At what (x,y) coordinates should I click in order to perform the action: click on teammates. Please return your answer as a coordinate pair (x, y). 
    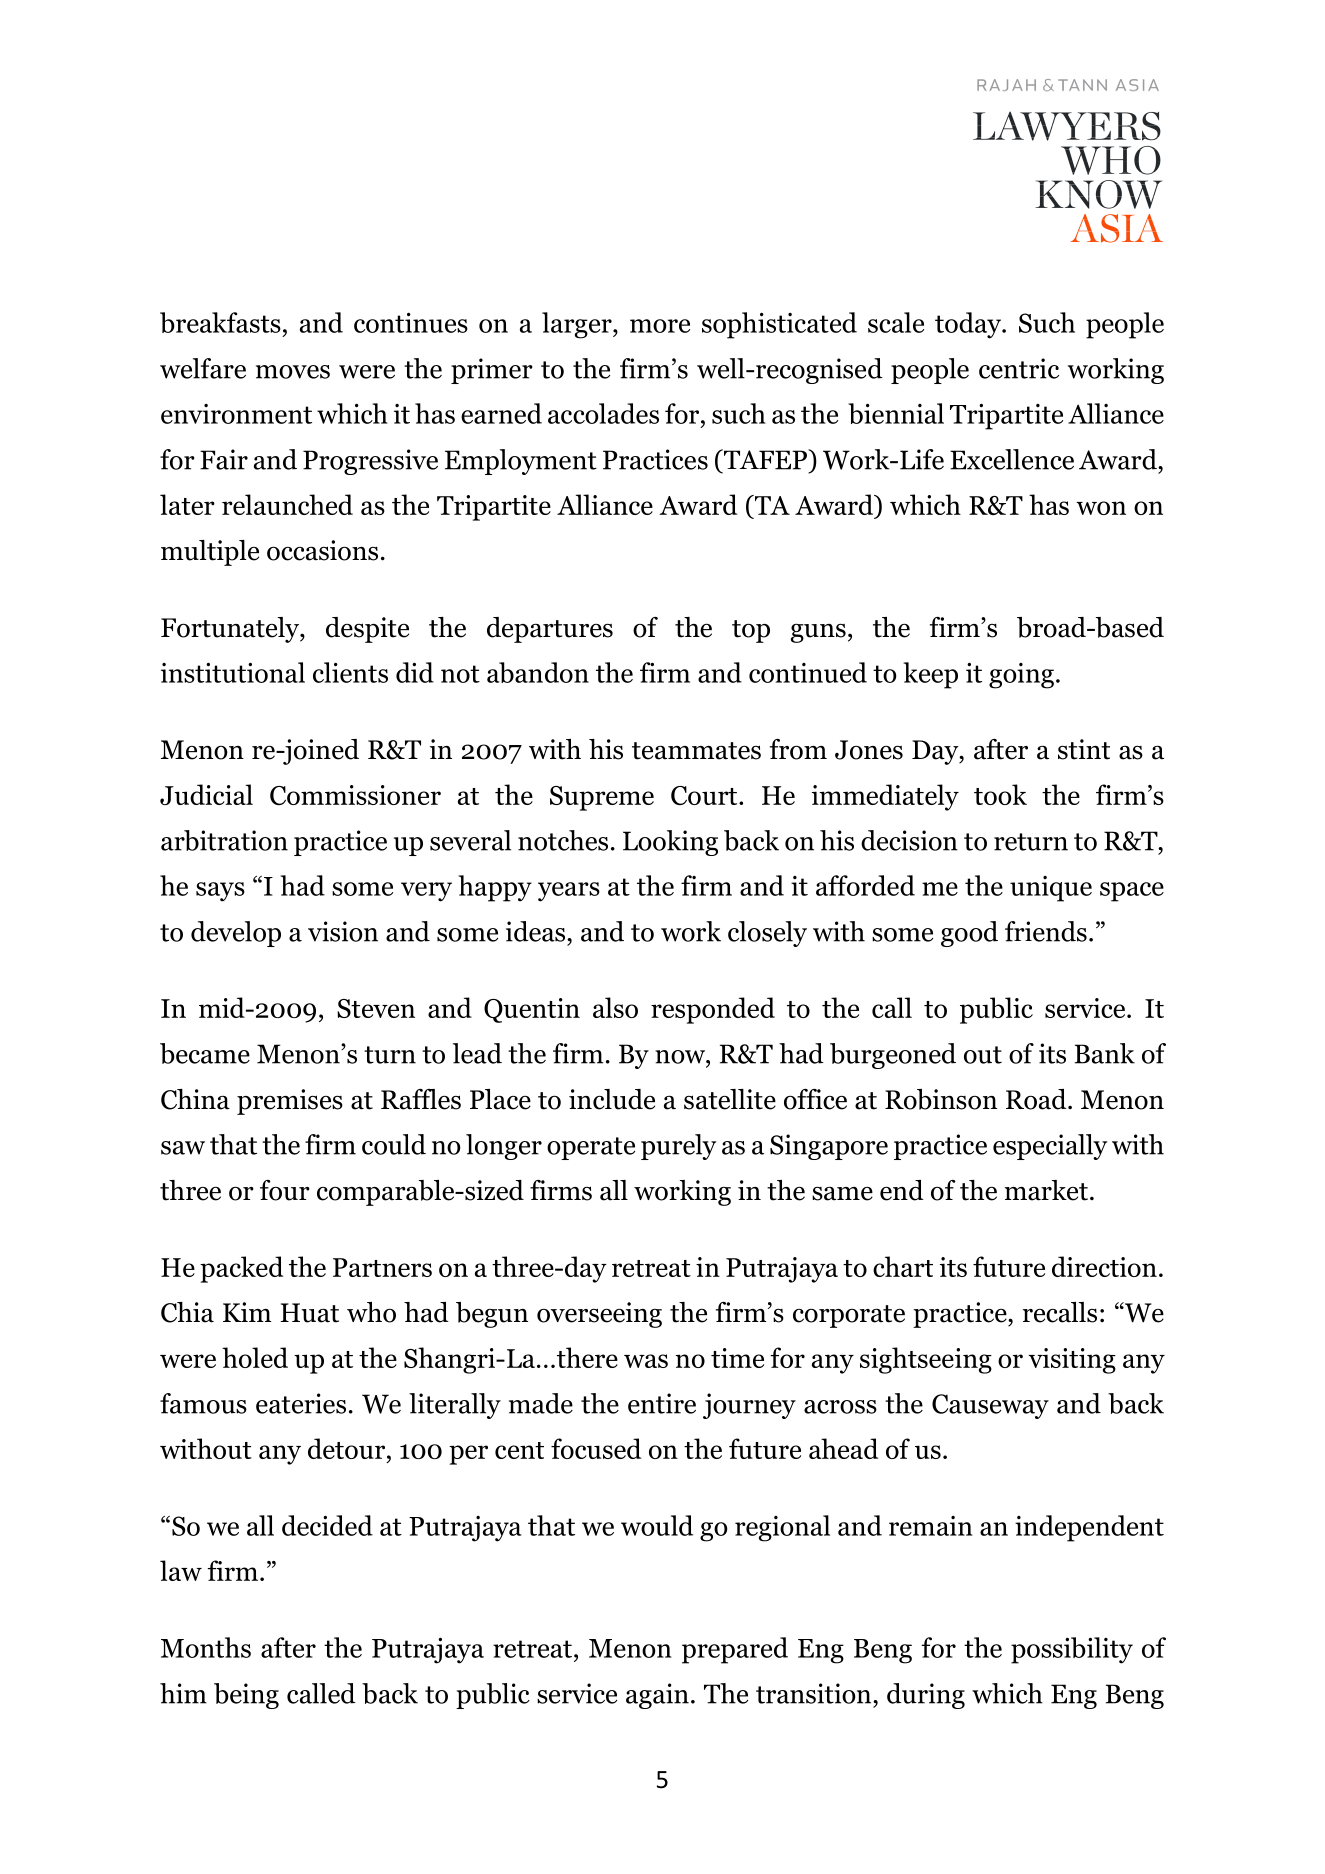
    Looking at the image, I should click on (696, 751).
